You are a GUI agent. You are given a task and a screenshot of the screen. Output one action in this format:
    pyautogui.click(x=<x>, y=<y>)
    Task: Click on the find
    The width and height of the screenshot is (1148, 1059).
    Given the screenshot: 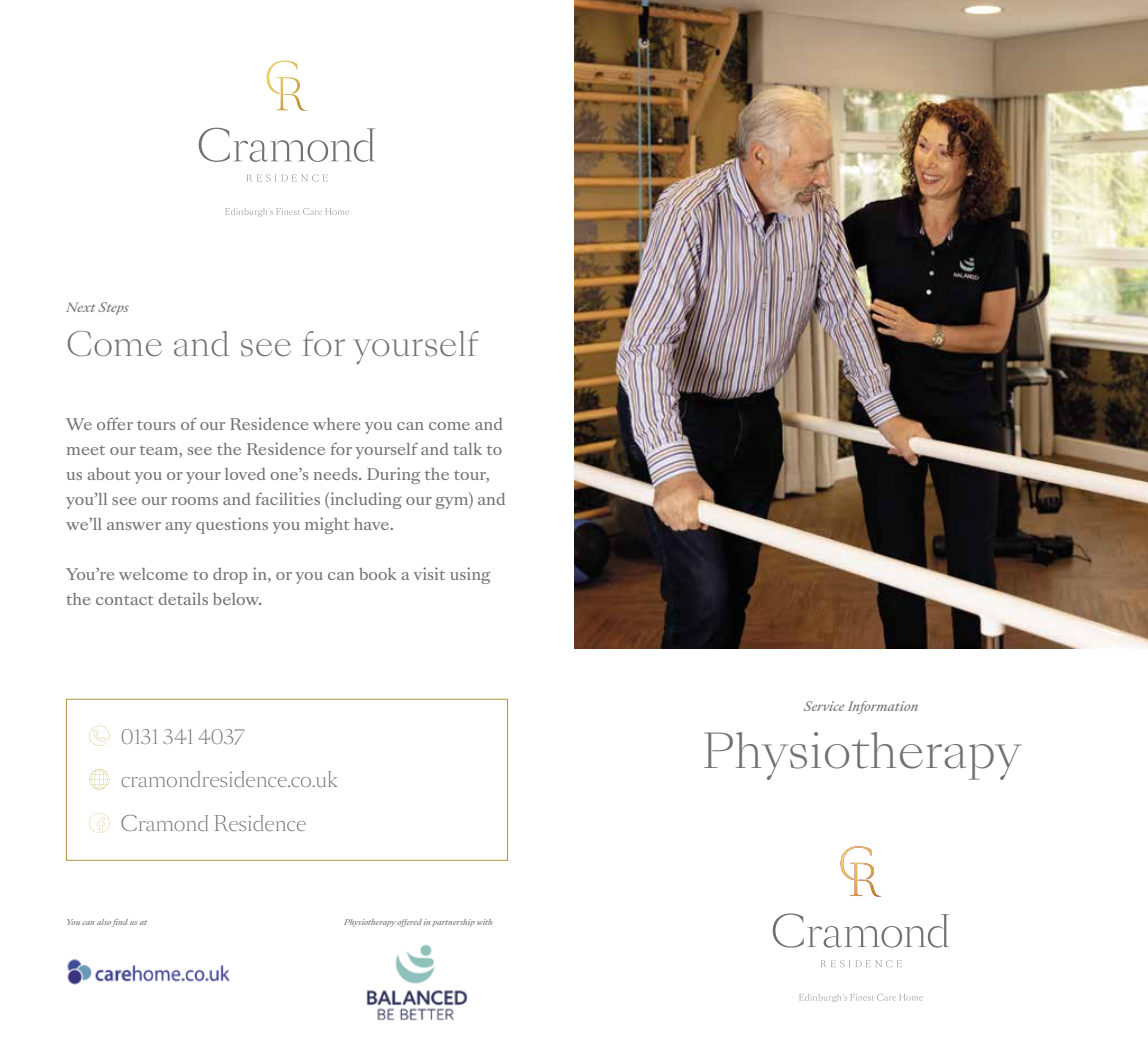 What is the action you would take?
    pyautogui.click(x=120, y=923)
